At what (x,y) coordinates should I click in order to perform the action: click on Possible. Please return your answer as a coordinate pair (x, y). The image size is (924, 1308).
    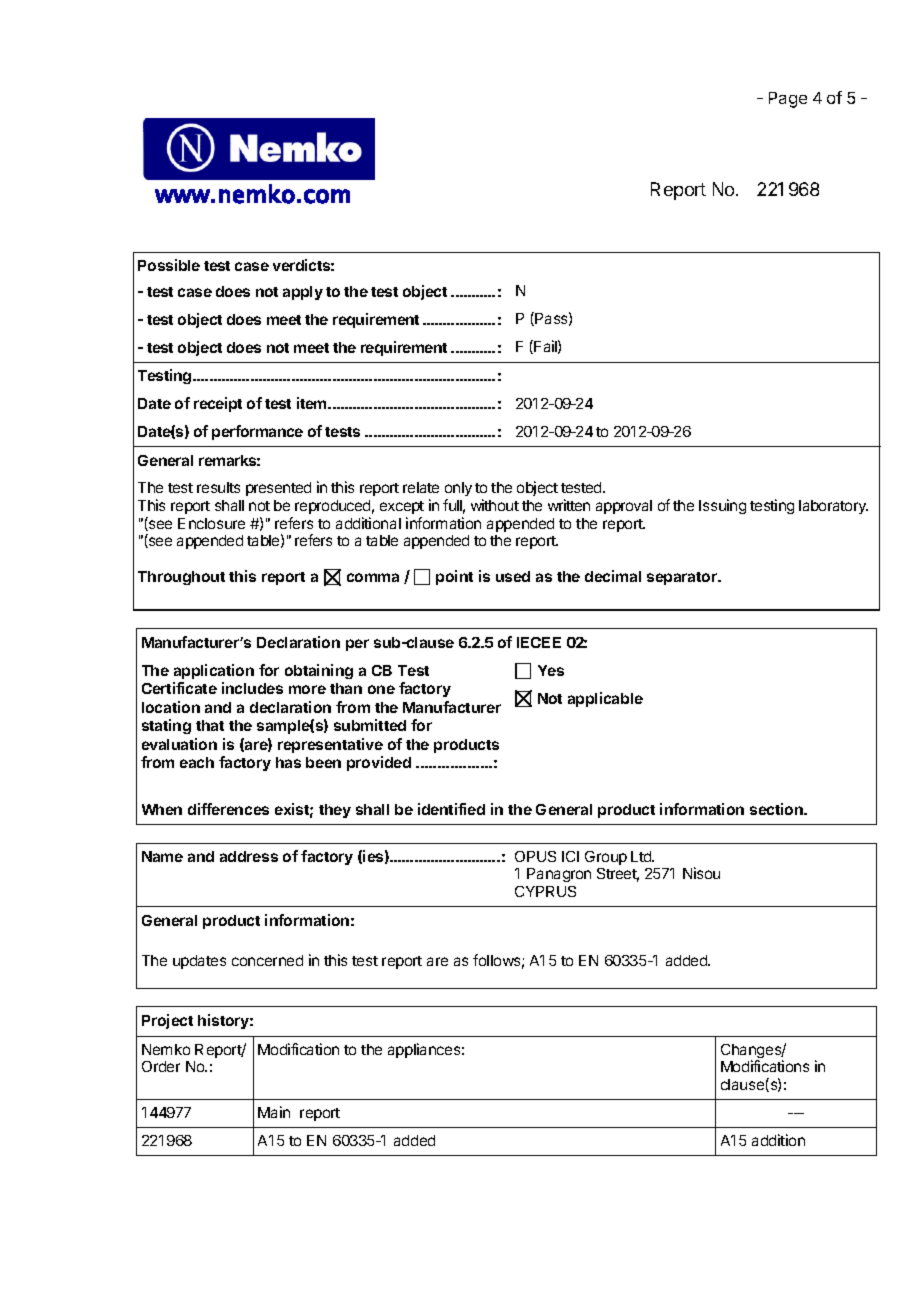
    Looking at the image, I should click on (169, 265).
